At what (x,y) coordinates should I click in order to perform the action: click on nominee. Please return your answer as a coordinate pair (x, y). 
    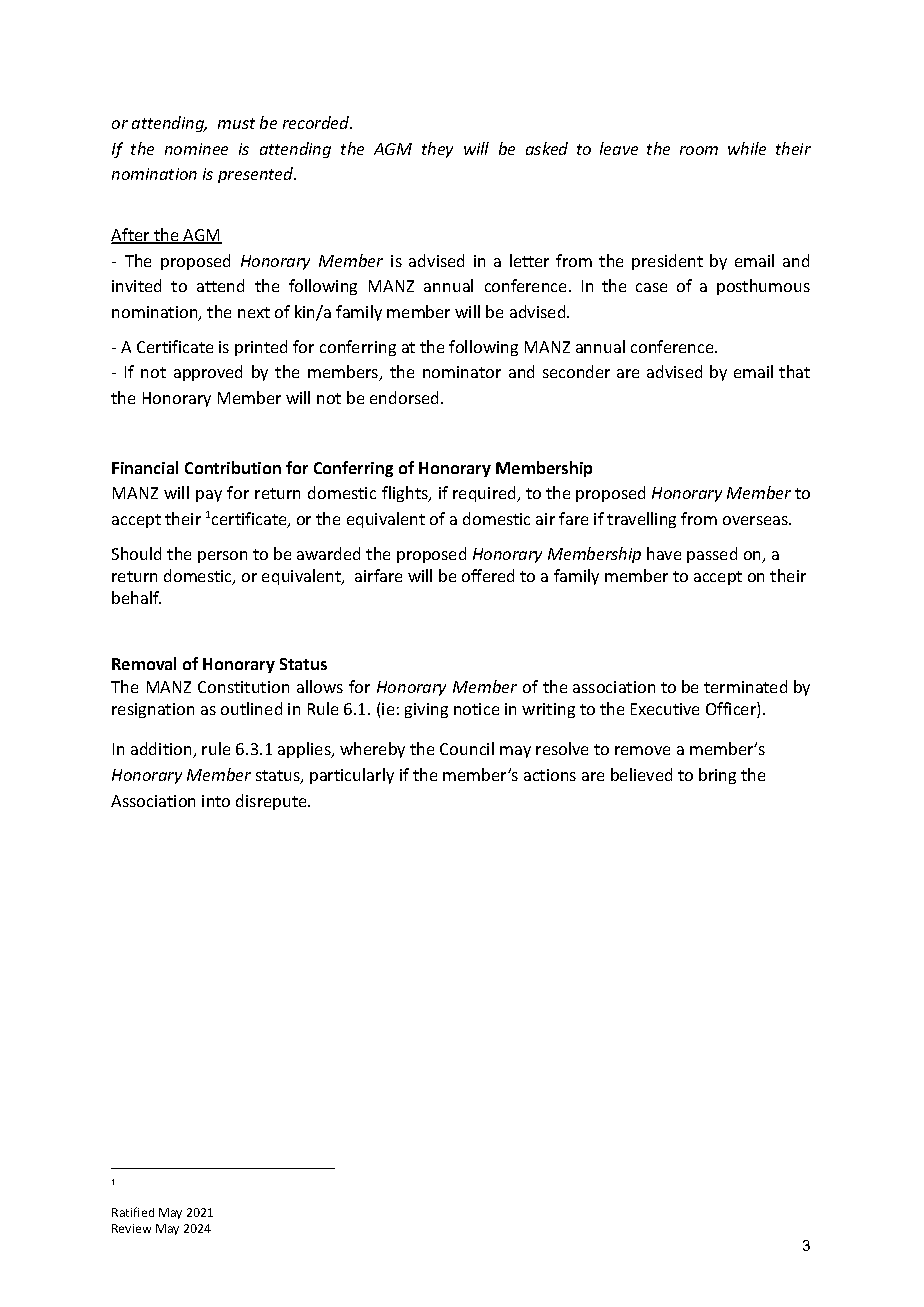
    Looking at the image, I should click on (196, 149).
